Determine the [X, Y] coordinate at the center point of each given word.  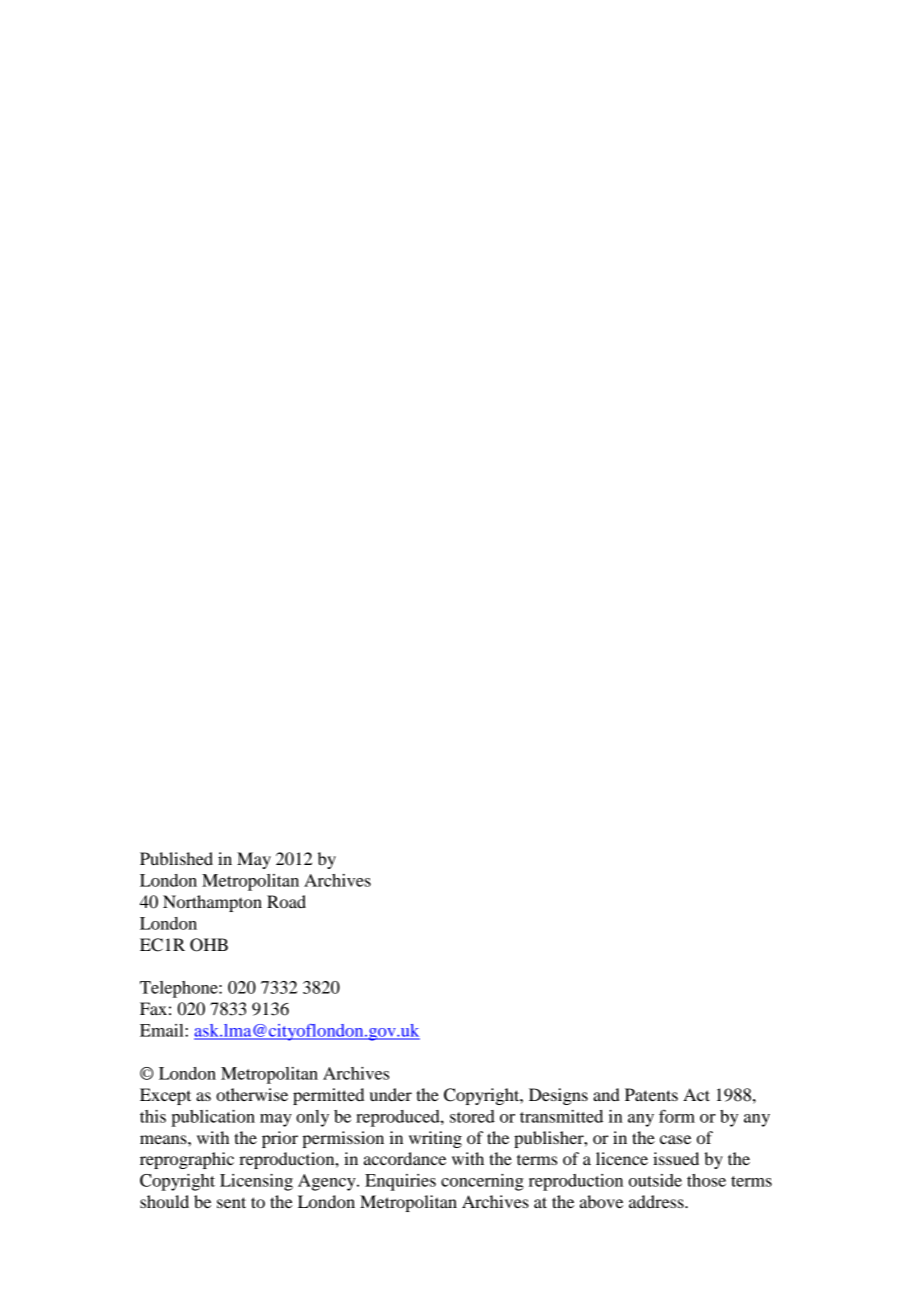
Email [163, 1030]
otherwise [252, 1094]
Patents [651, 1094]
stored [472, 1116]
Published [176, 858]
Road [286, 901]
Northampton [212, 903]
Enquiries [400, 1182]
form [677, 1116]
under [391, 1094]
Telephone [180, 989]
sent [231, 1202]
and [606, 1094]
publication [213, 1118]
